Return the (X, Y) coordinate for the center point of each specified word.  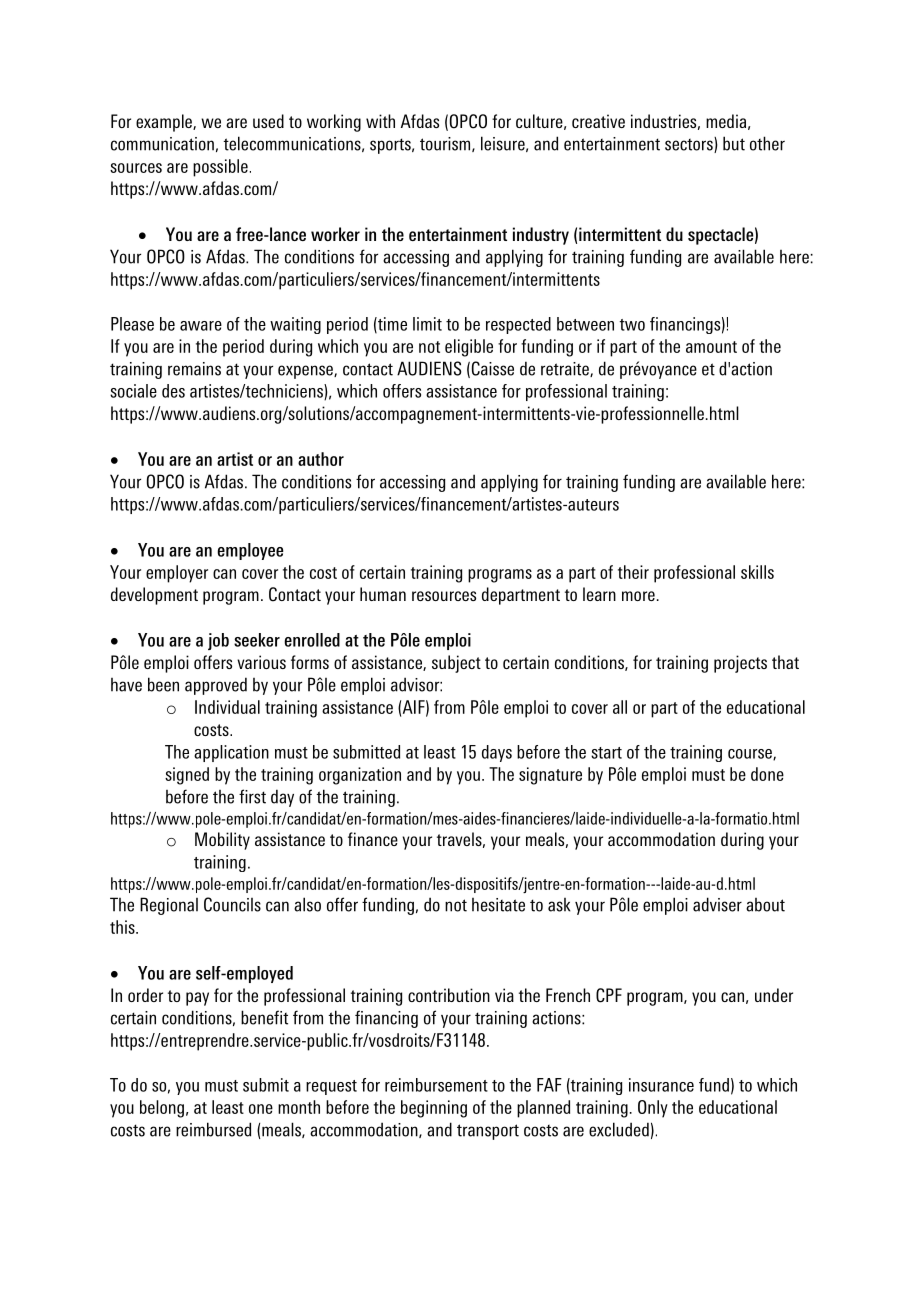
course (751, 754)
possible (220, 168)
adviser (717, 904)
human (383, 594)
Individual (227, 707)
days (497, 753)
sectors (690, 145)
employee (250, 551)
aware (201, 326)
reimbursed (213, 1129)
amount (711, 347)
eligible (469, 348)
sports (391, 146)
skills (757, 572)
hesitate (498, 905)
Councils (232, 904)
